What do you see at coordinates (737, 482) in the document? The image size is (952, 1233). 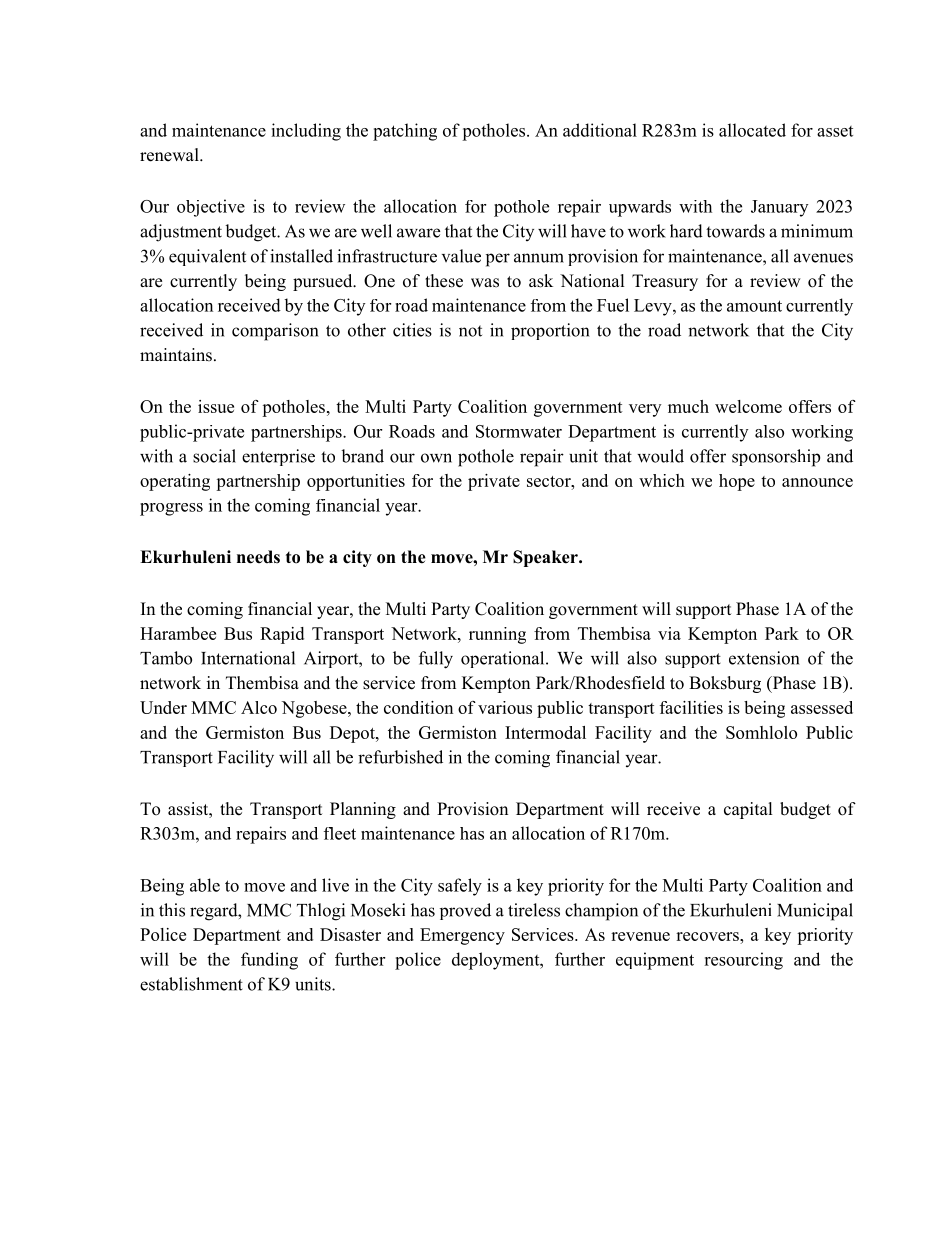 I see `hope` at bounding box center [737, 482].
